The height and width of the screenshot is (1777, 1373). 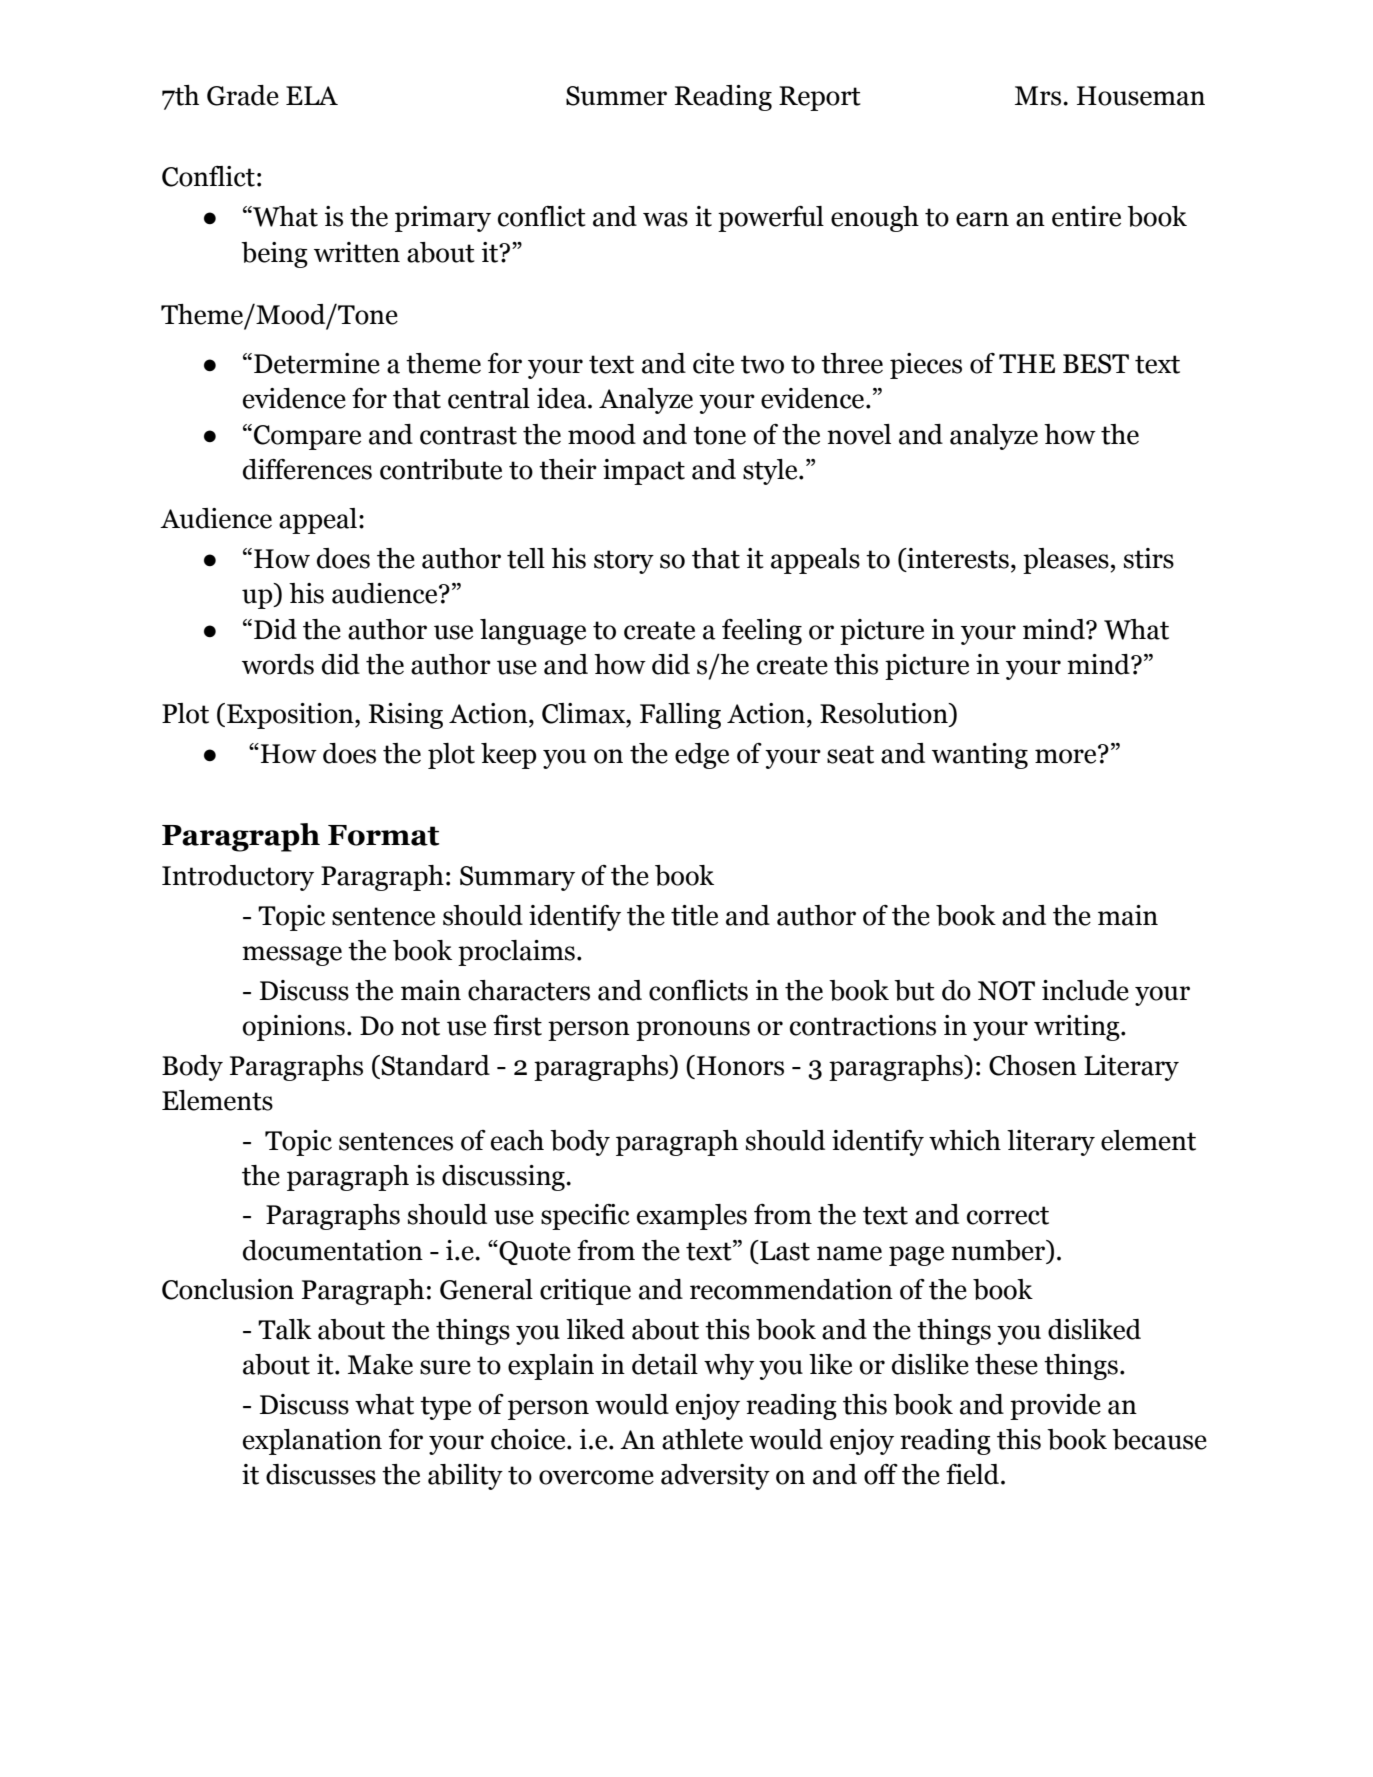 What do you see at coordinates (702, 1439) in the screenshot?
I see `athlete` at bounding box center [702, 1439].
